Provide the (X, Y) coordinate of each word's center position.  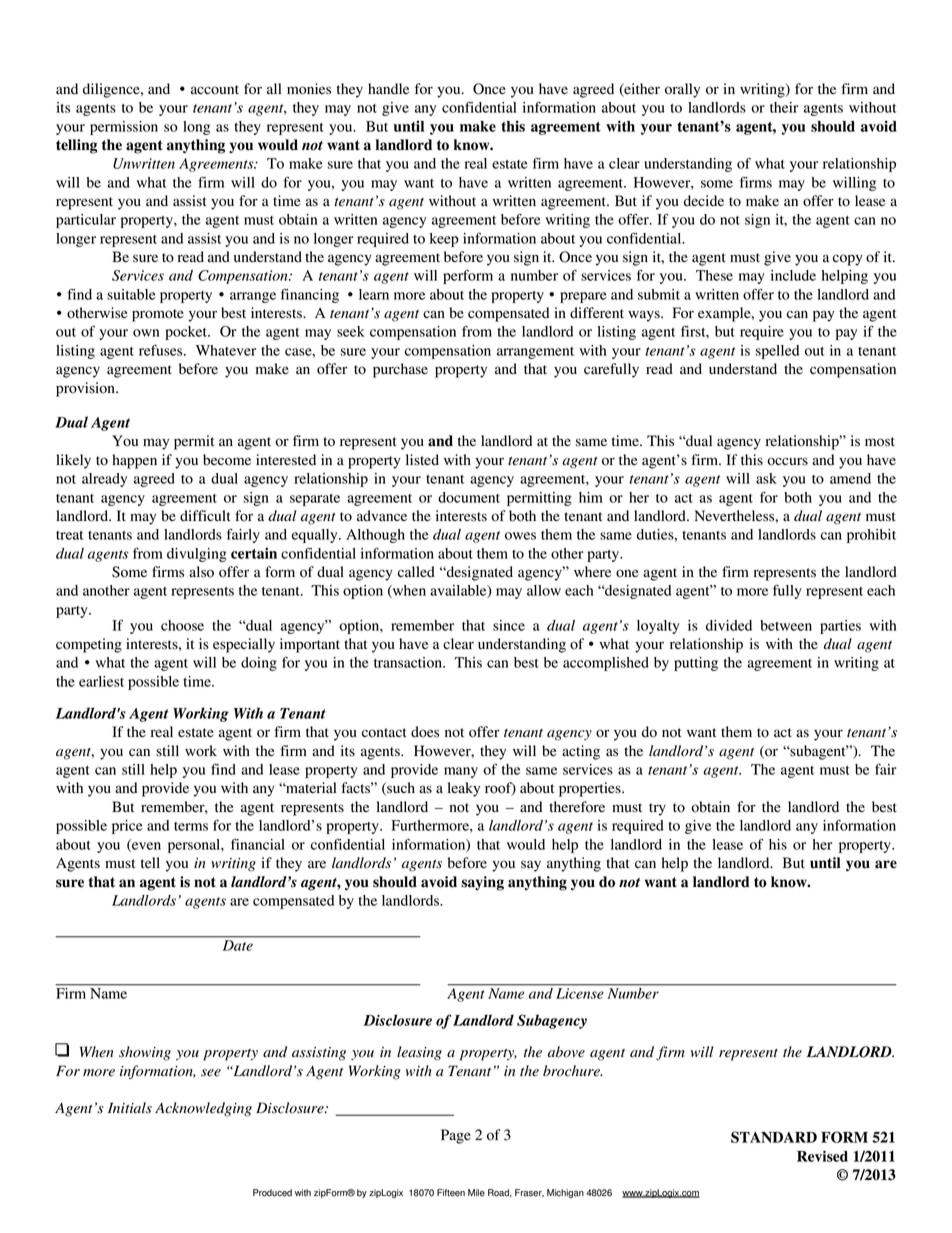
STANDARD (774, 1137)
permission (124, 128)
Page (456, 1136)
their (784, 107)
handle (388, 89)
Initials (130, 1108)
